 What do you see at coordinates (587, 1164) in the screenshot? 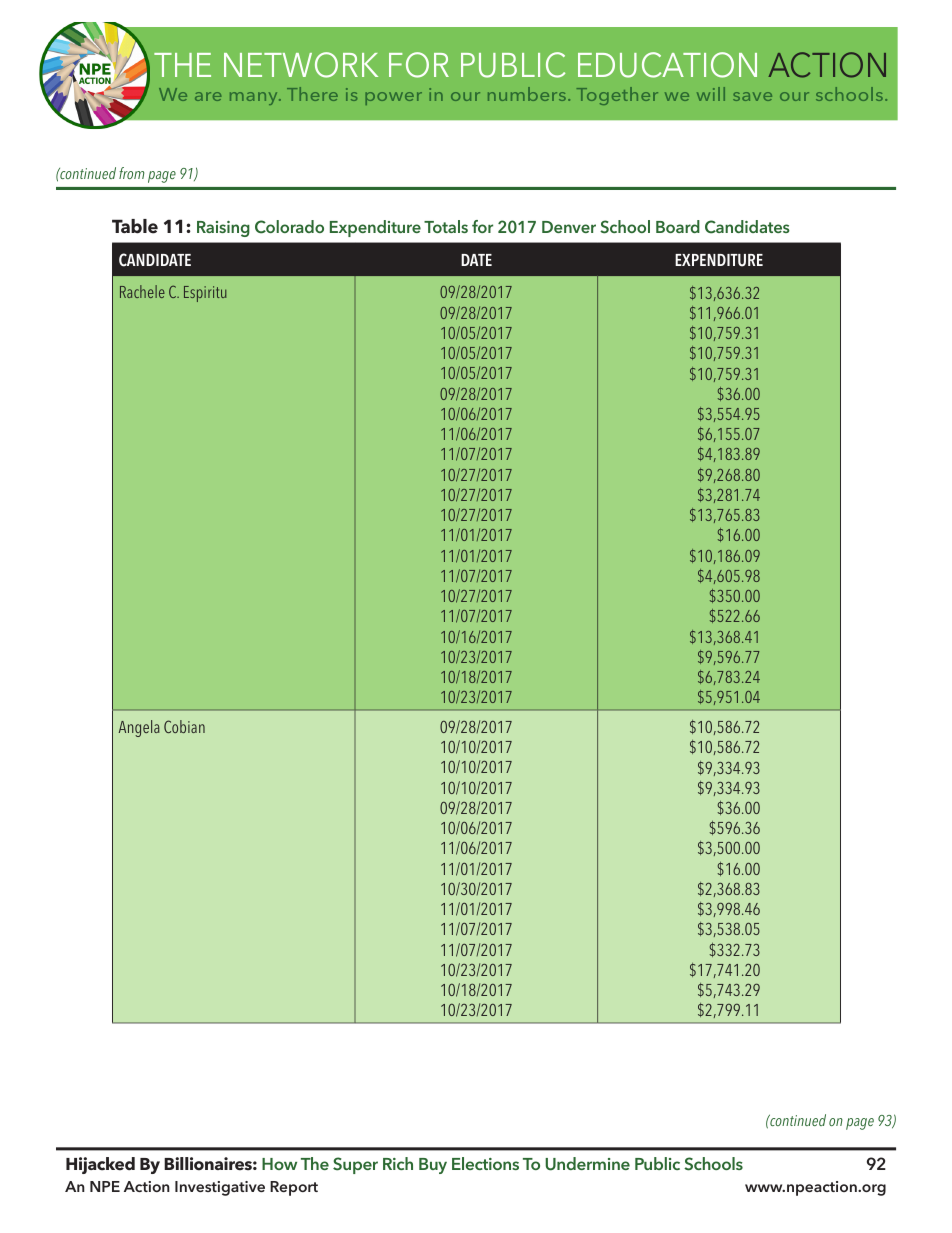
I see `Undermine` at bounding box center [587, 1164].
